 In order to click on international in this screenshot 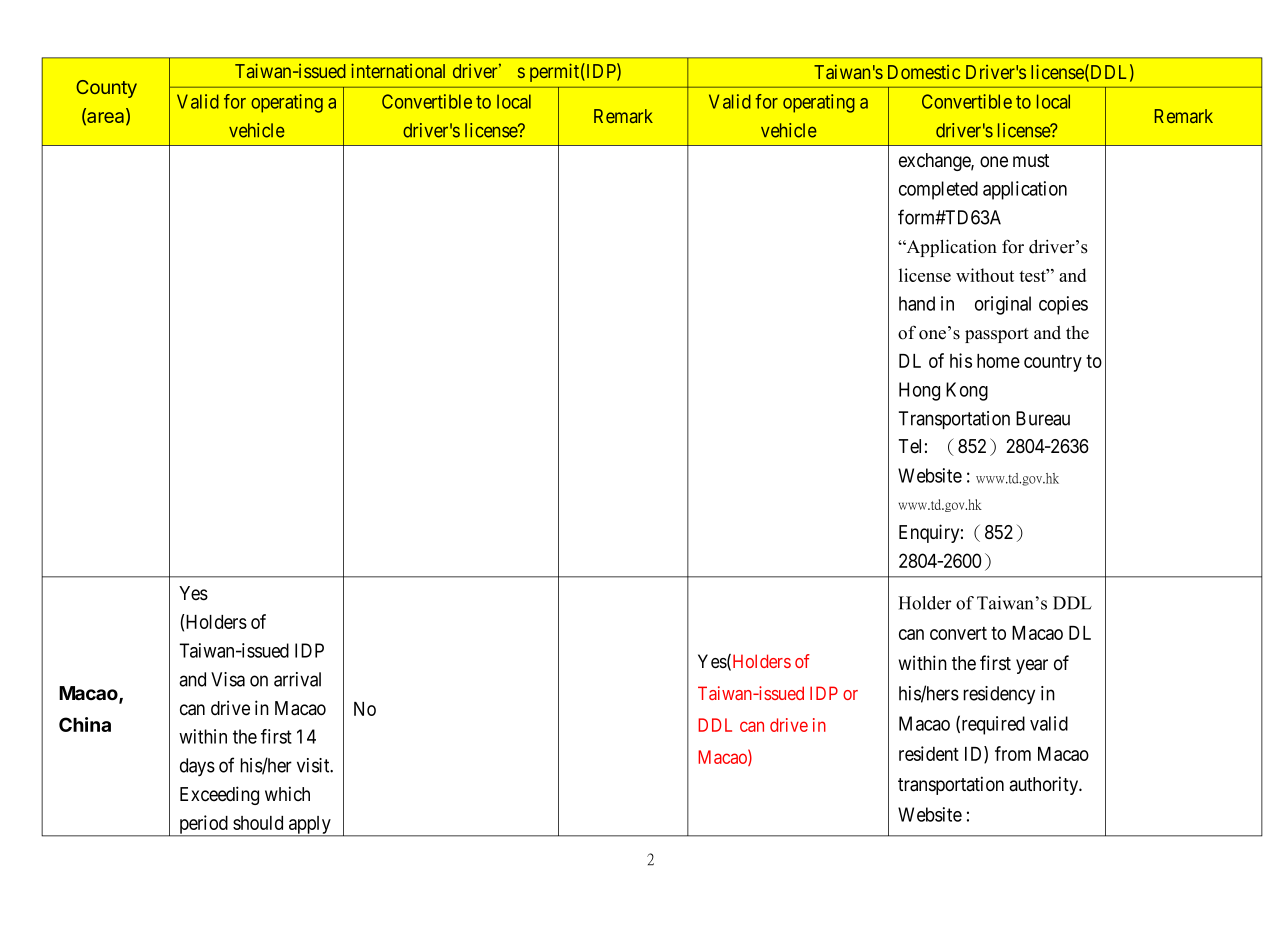, I will do `click(398, 70)`.
